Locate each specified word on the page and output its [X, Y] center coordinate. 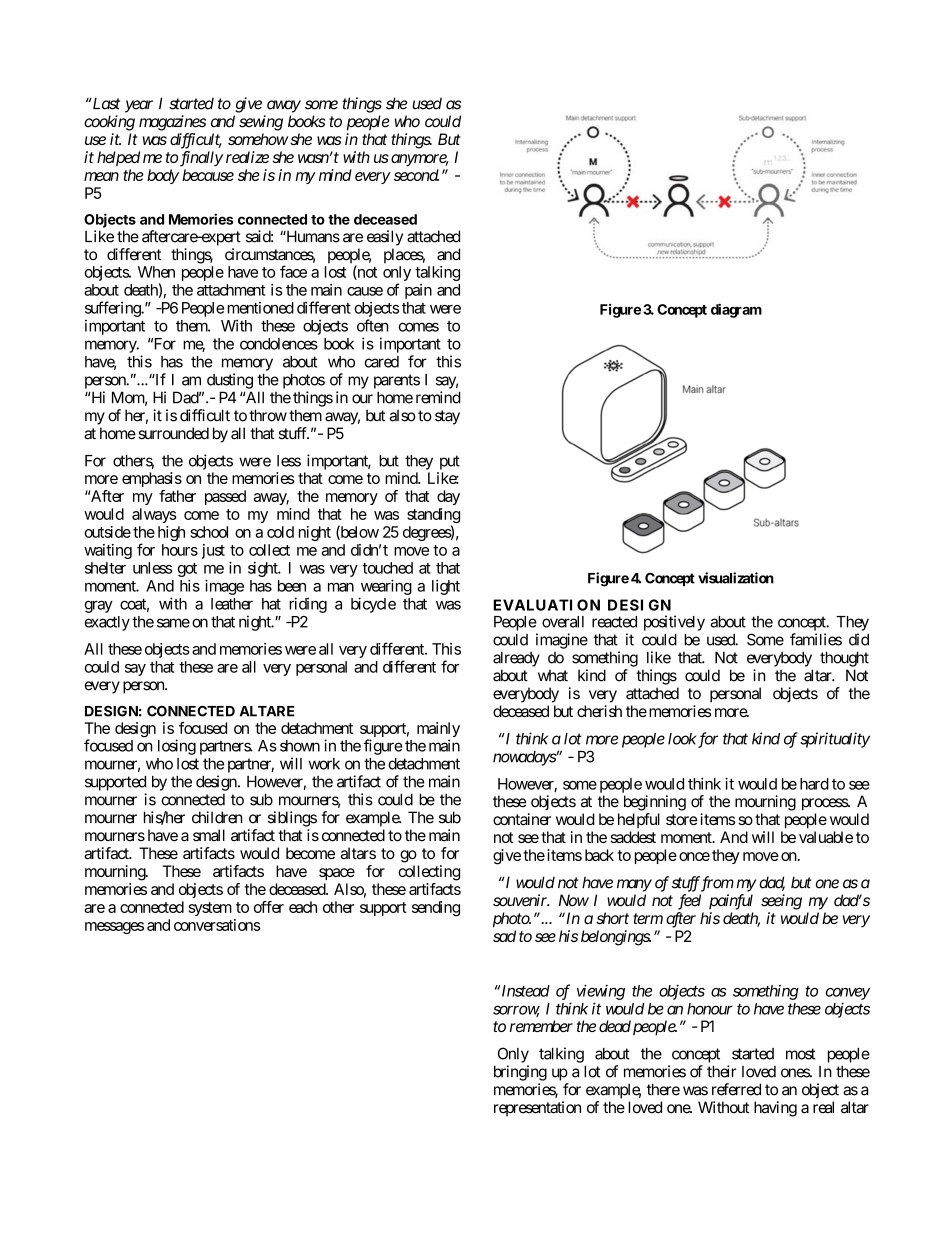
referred [736, 1089]
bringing [520, 1073]
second [416, 175]
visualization [736, 578]
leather [232, 604]
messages [114, 928]
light [446, 587]
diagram [736, 311]
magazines [172, 123]
